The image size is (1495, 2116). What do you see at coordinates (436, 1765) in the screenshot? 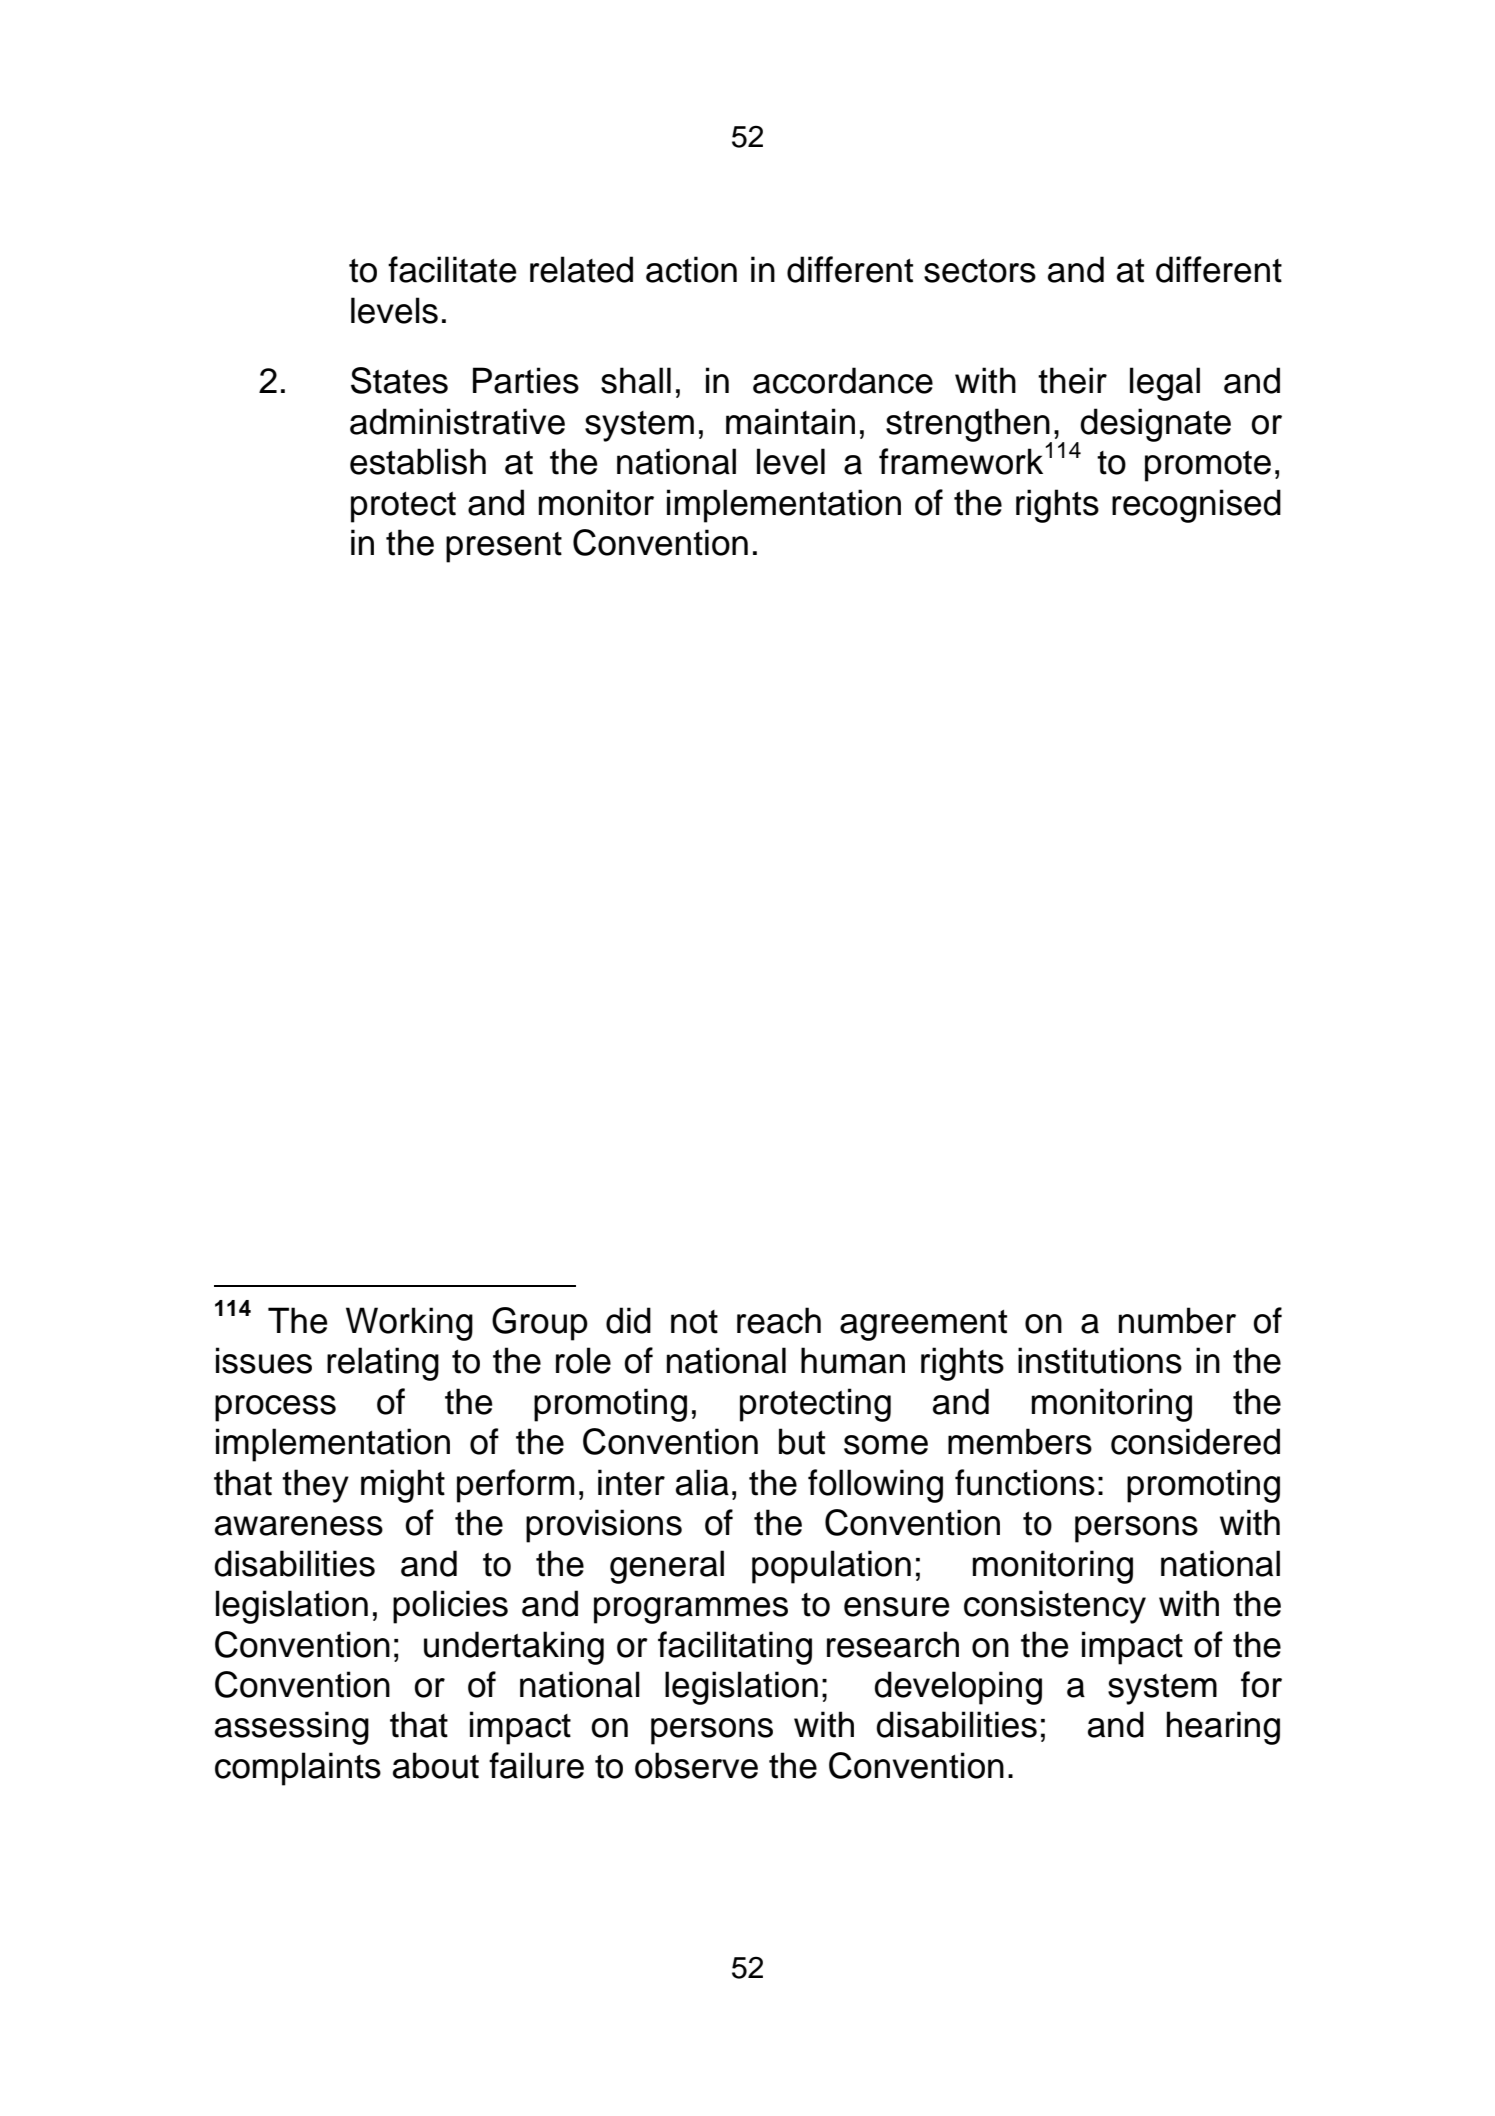
I see `about` at bounding box center [436, 1765].
